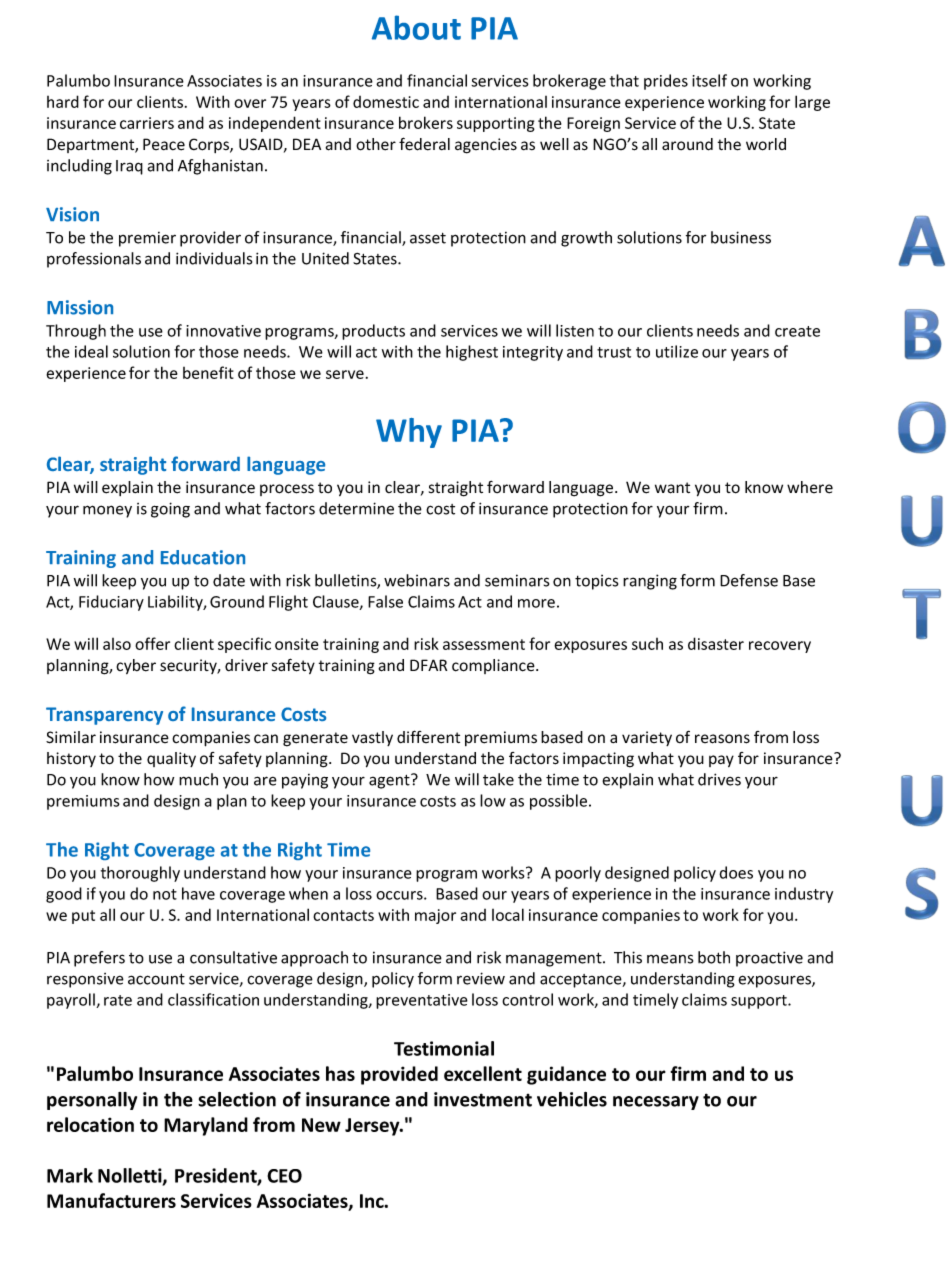  Describe the element at coordinates (147, 123) in the screenshot. I see `carriers` at that location.
